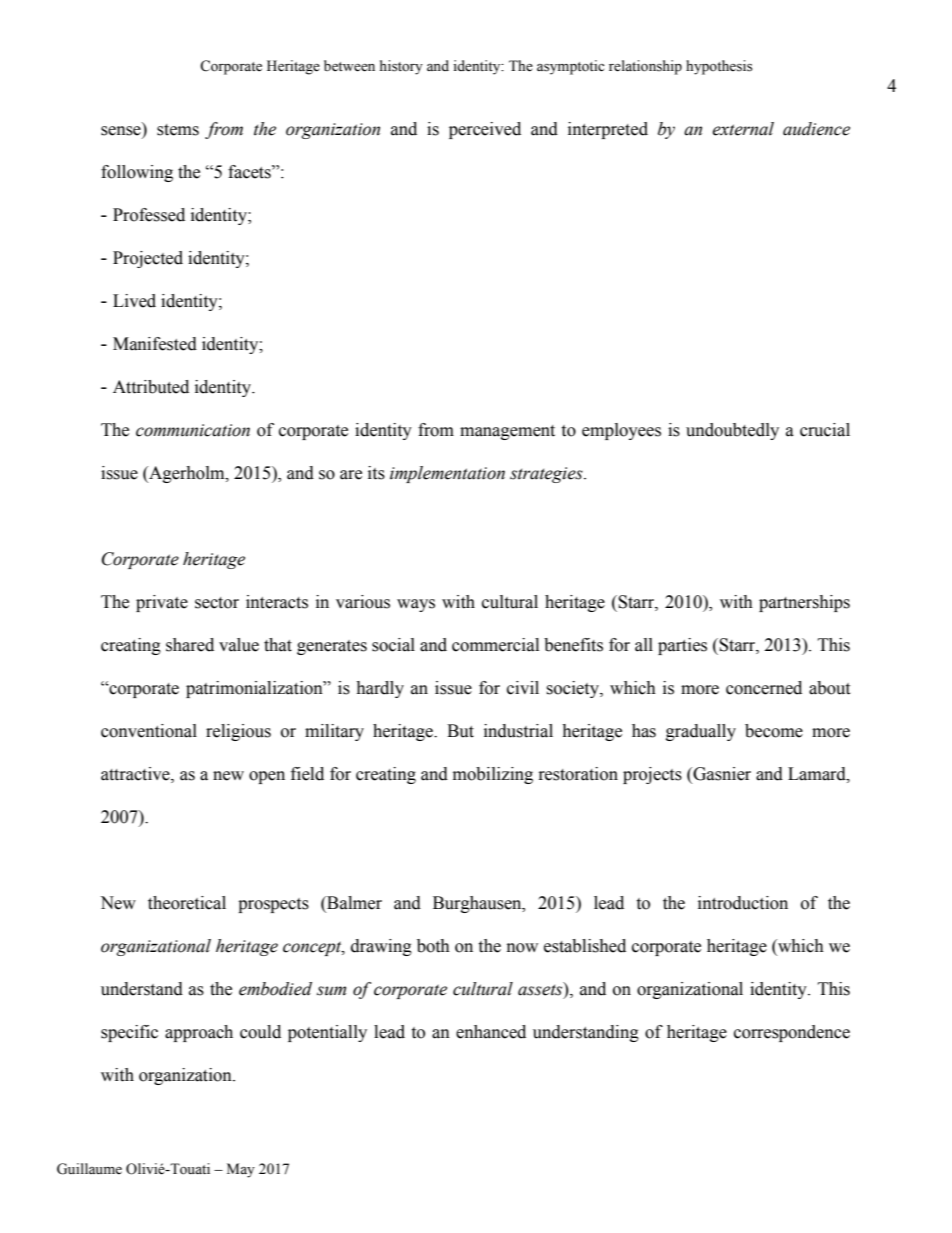 The height and width of the screenshot is (1233, 952). I want to click on partnerships, so click(804, 603).
